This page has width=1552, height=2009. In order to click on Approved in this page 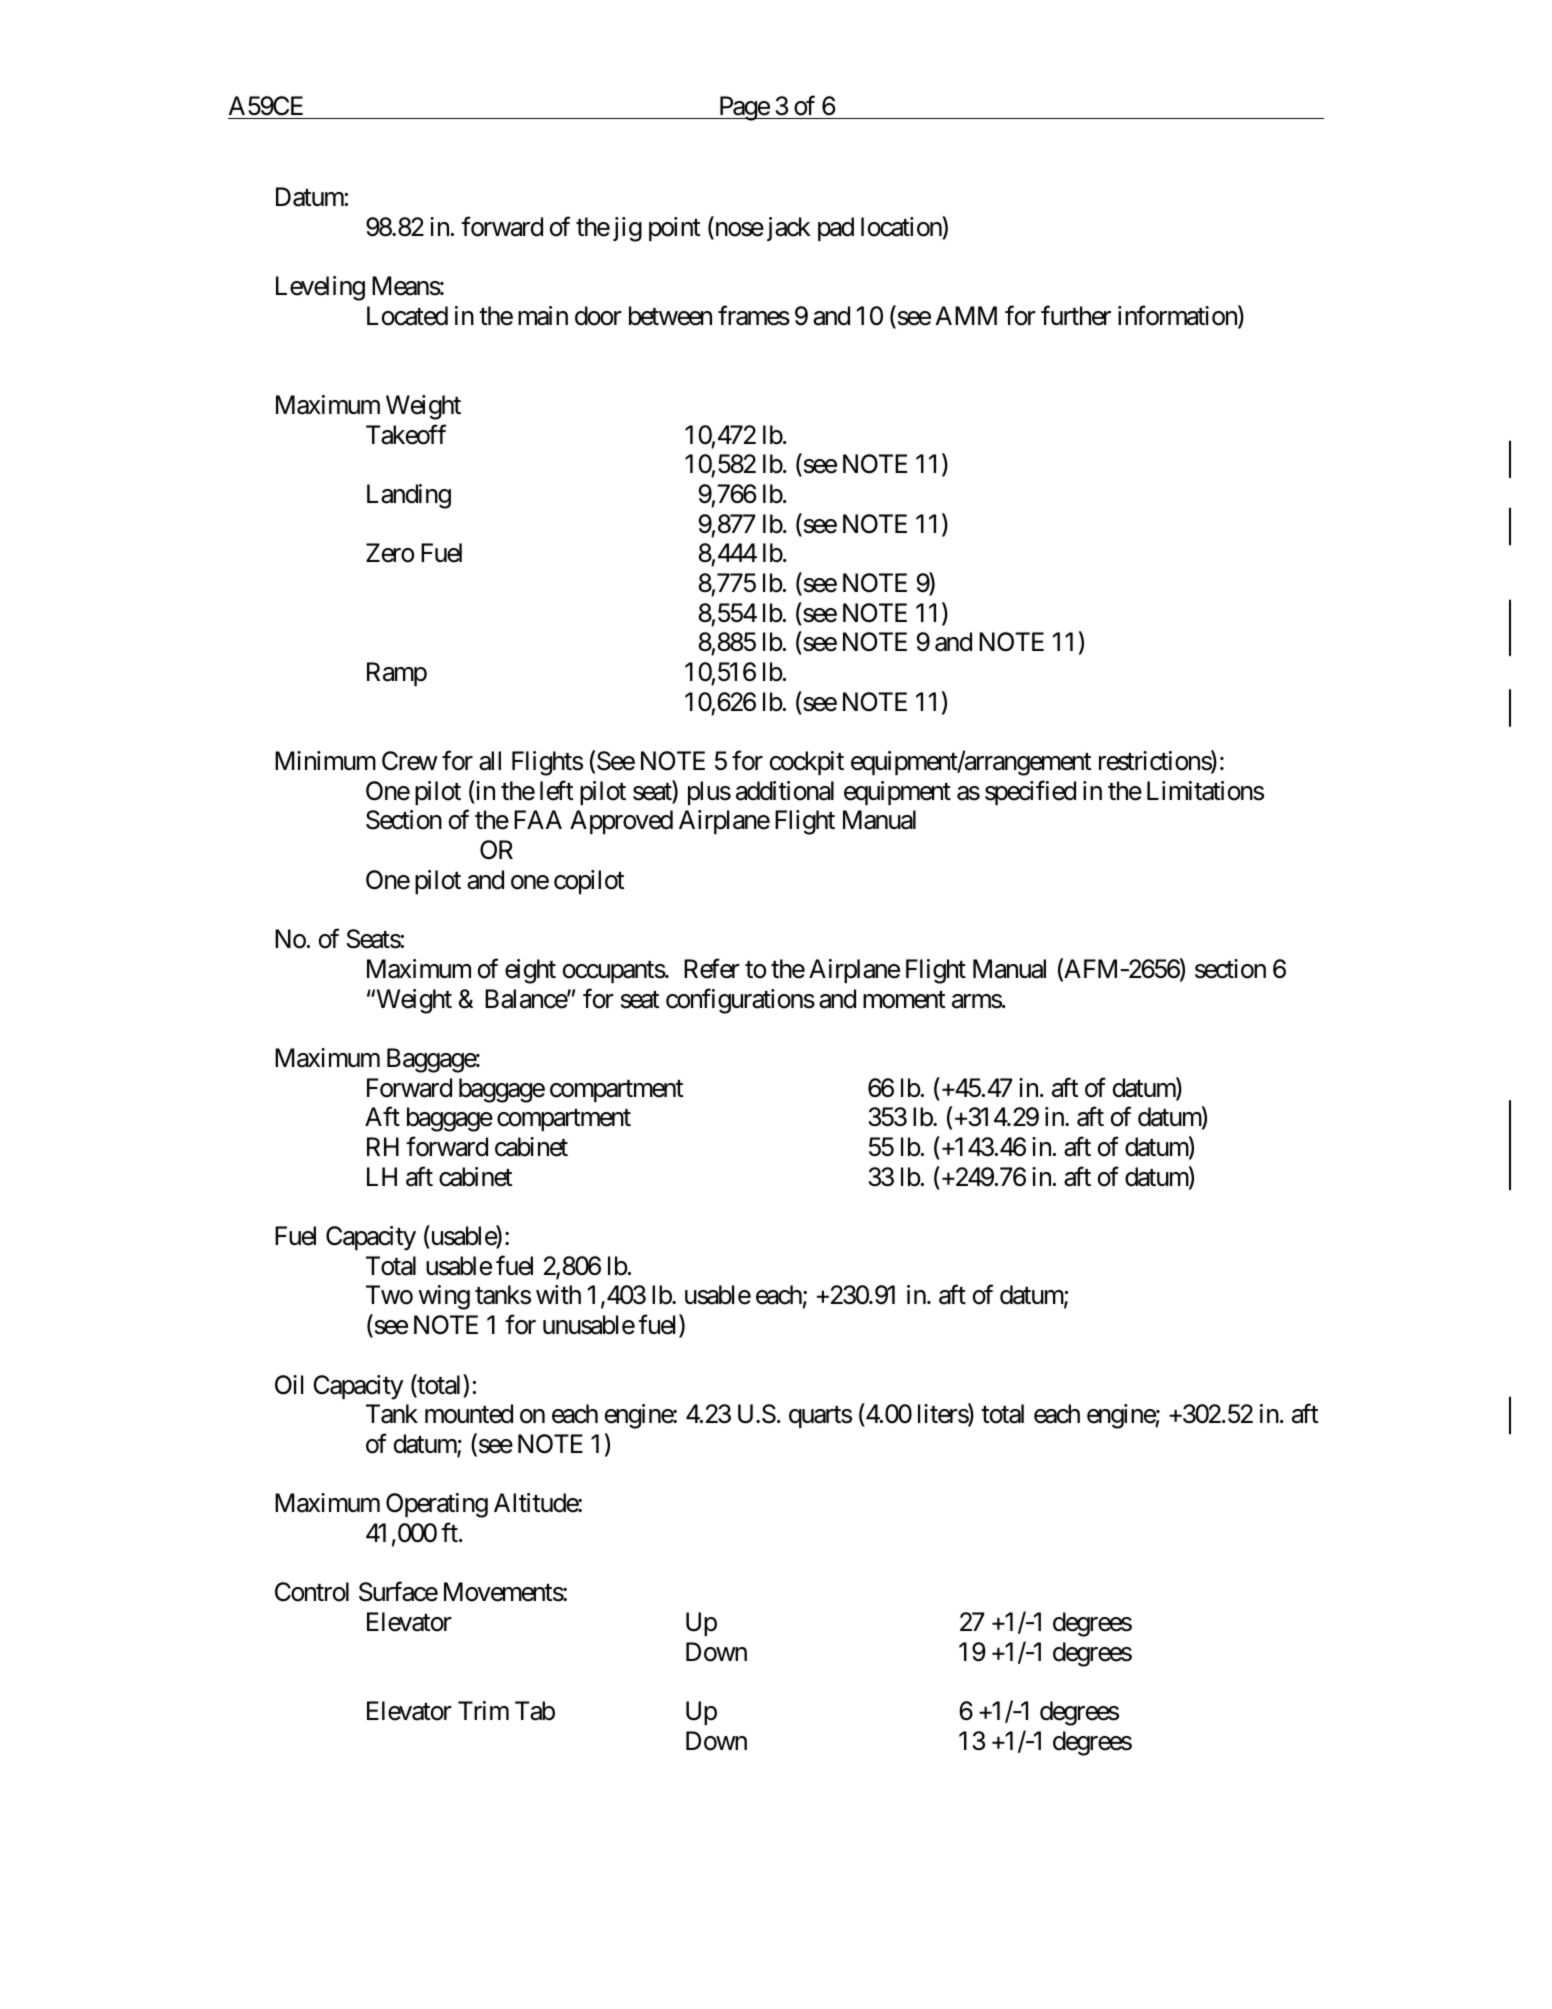, I will do `click(621, 822)`.
